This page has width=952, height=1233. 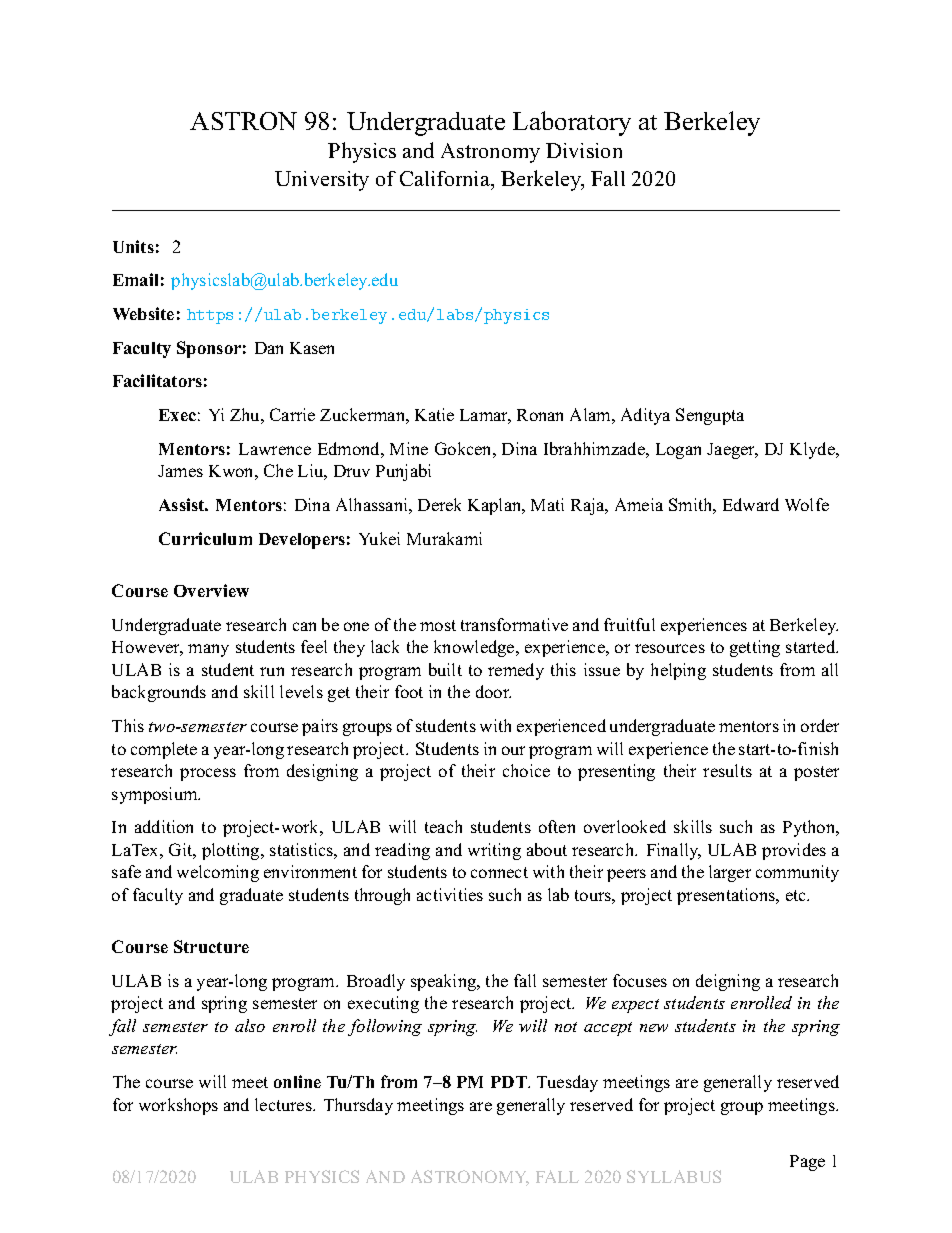 I want to click on welcoming, so click(x=218, y=873).
